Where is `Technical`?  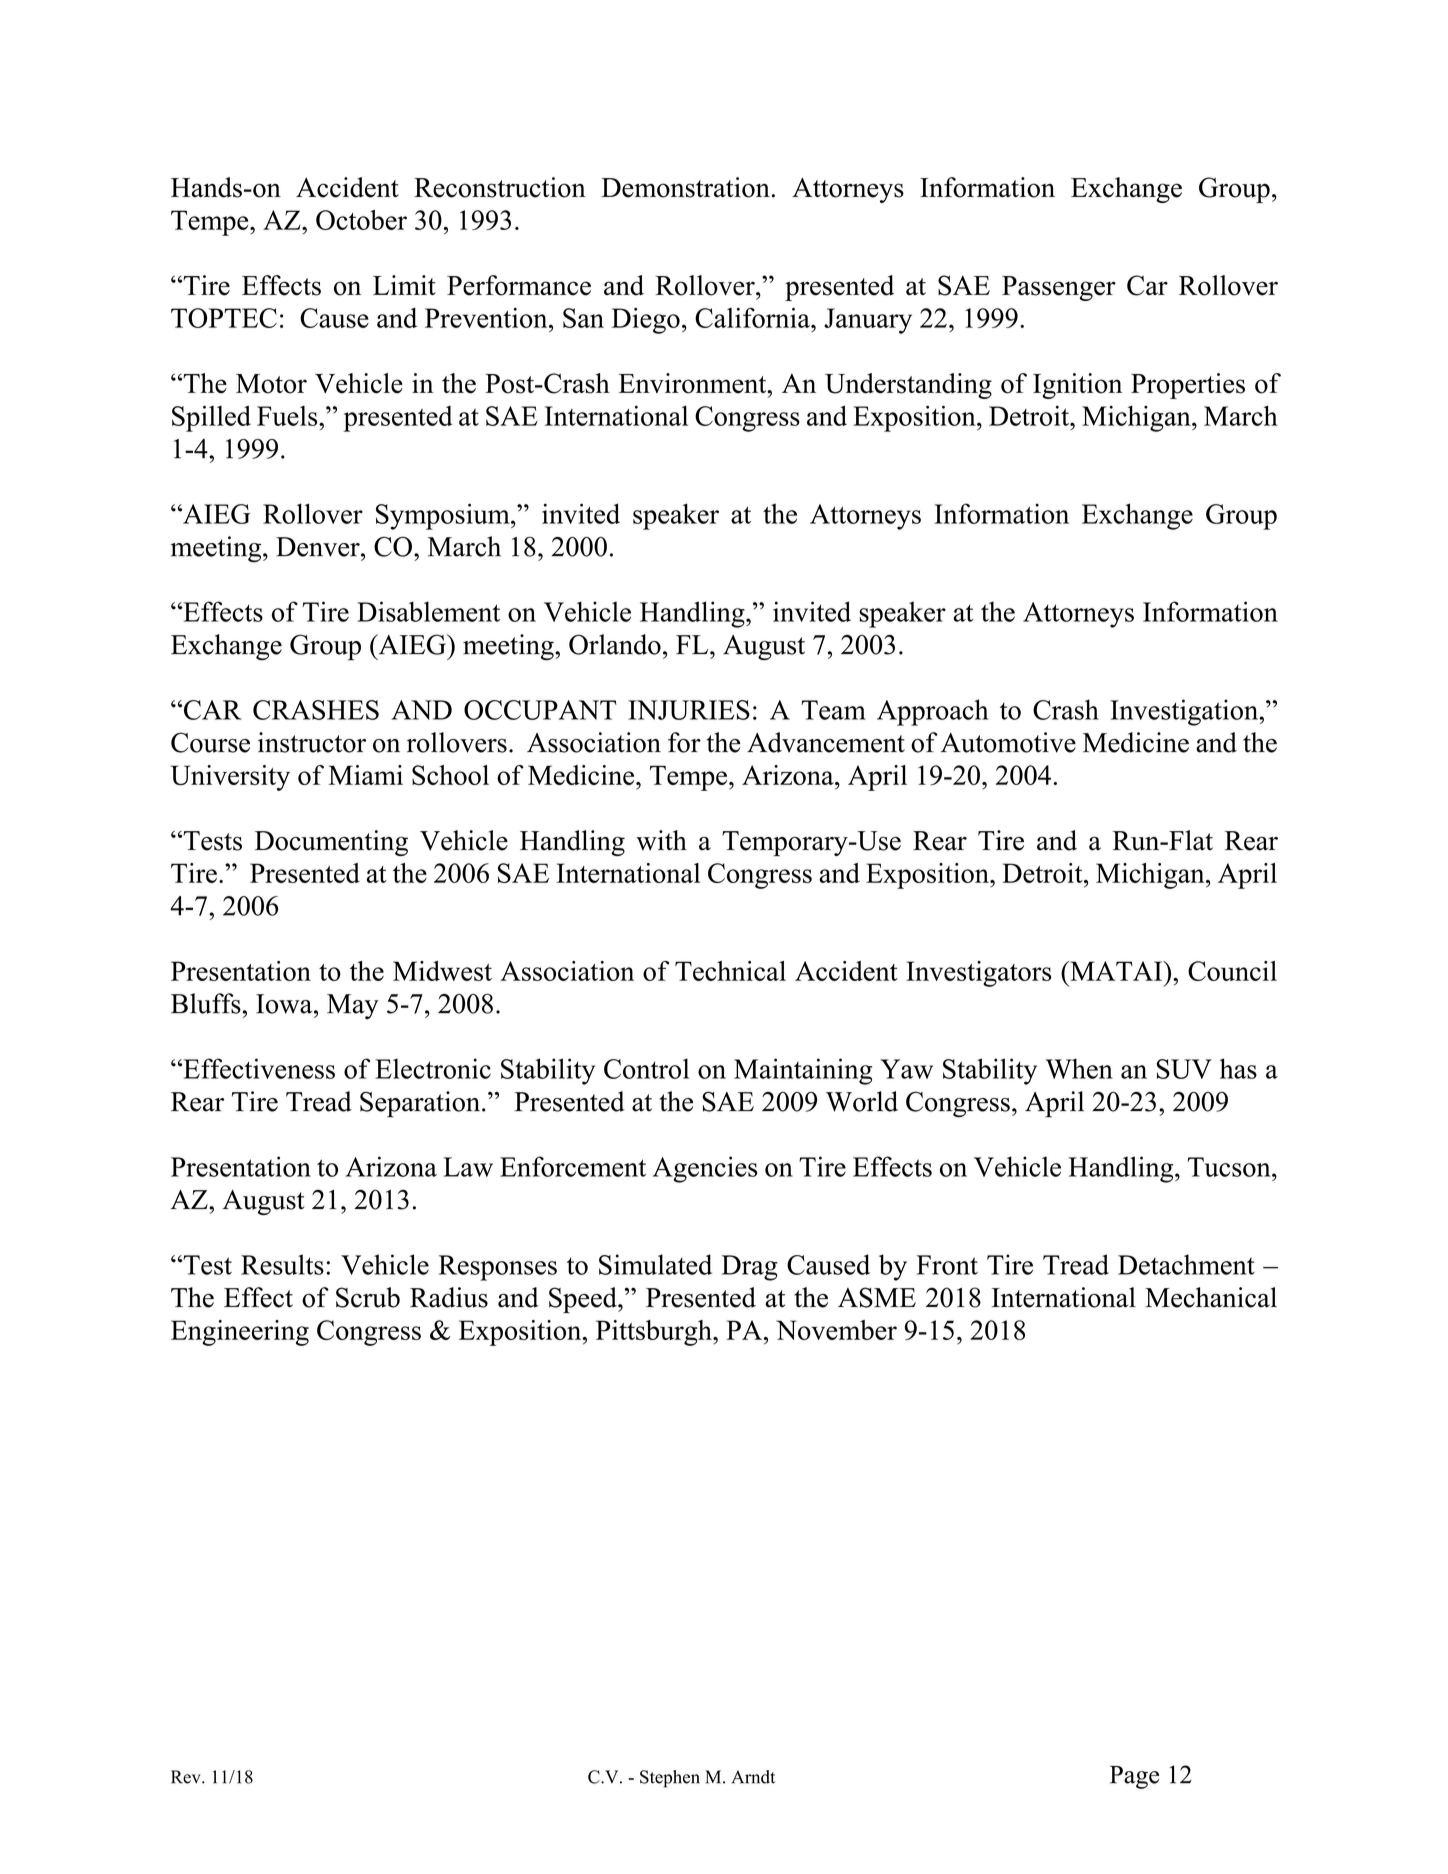
Technical is located at coordinates (730, 971).
